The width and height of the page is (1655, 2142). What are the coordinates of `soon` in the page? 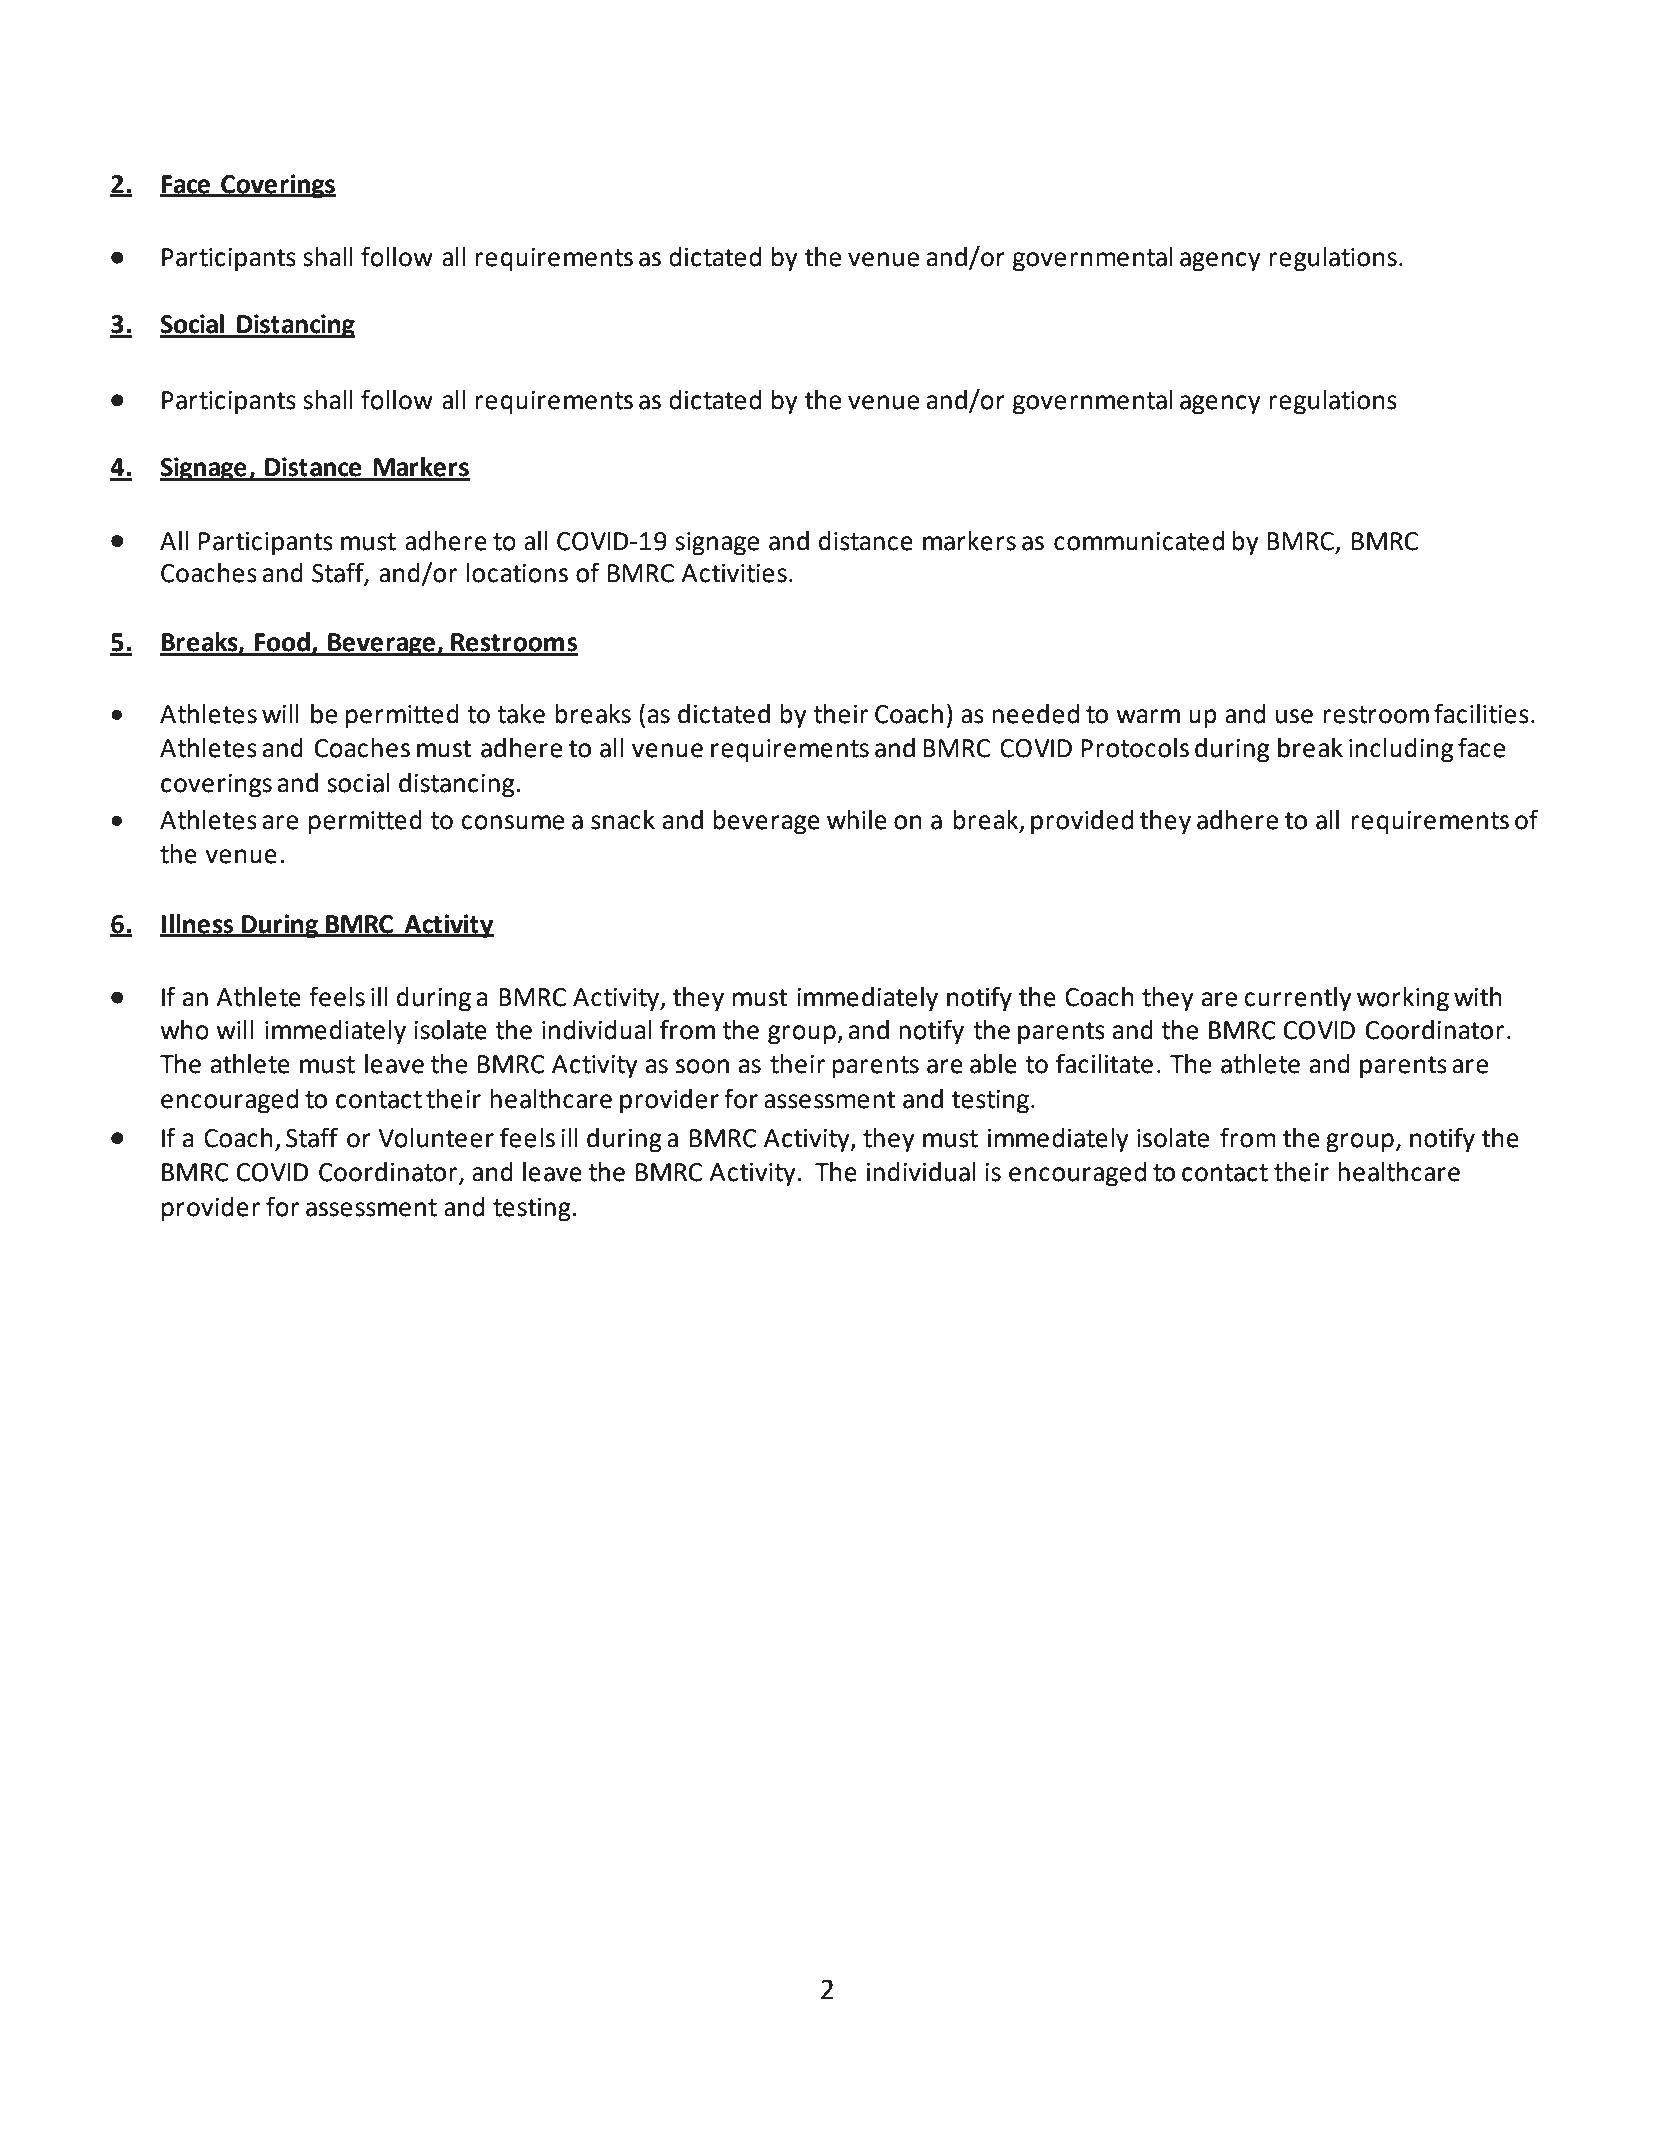 It's located at (702, 1066).
